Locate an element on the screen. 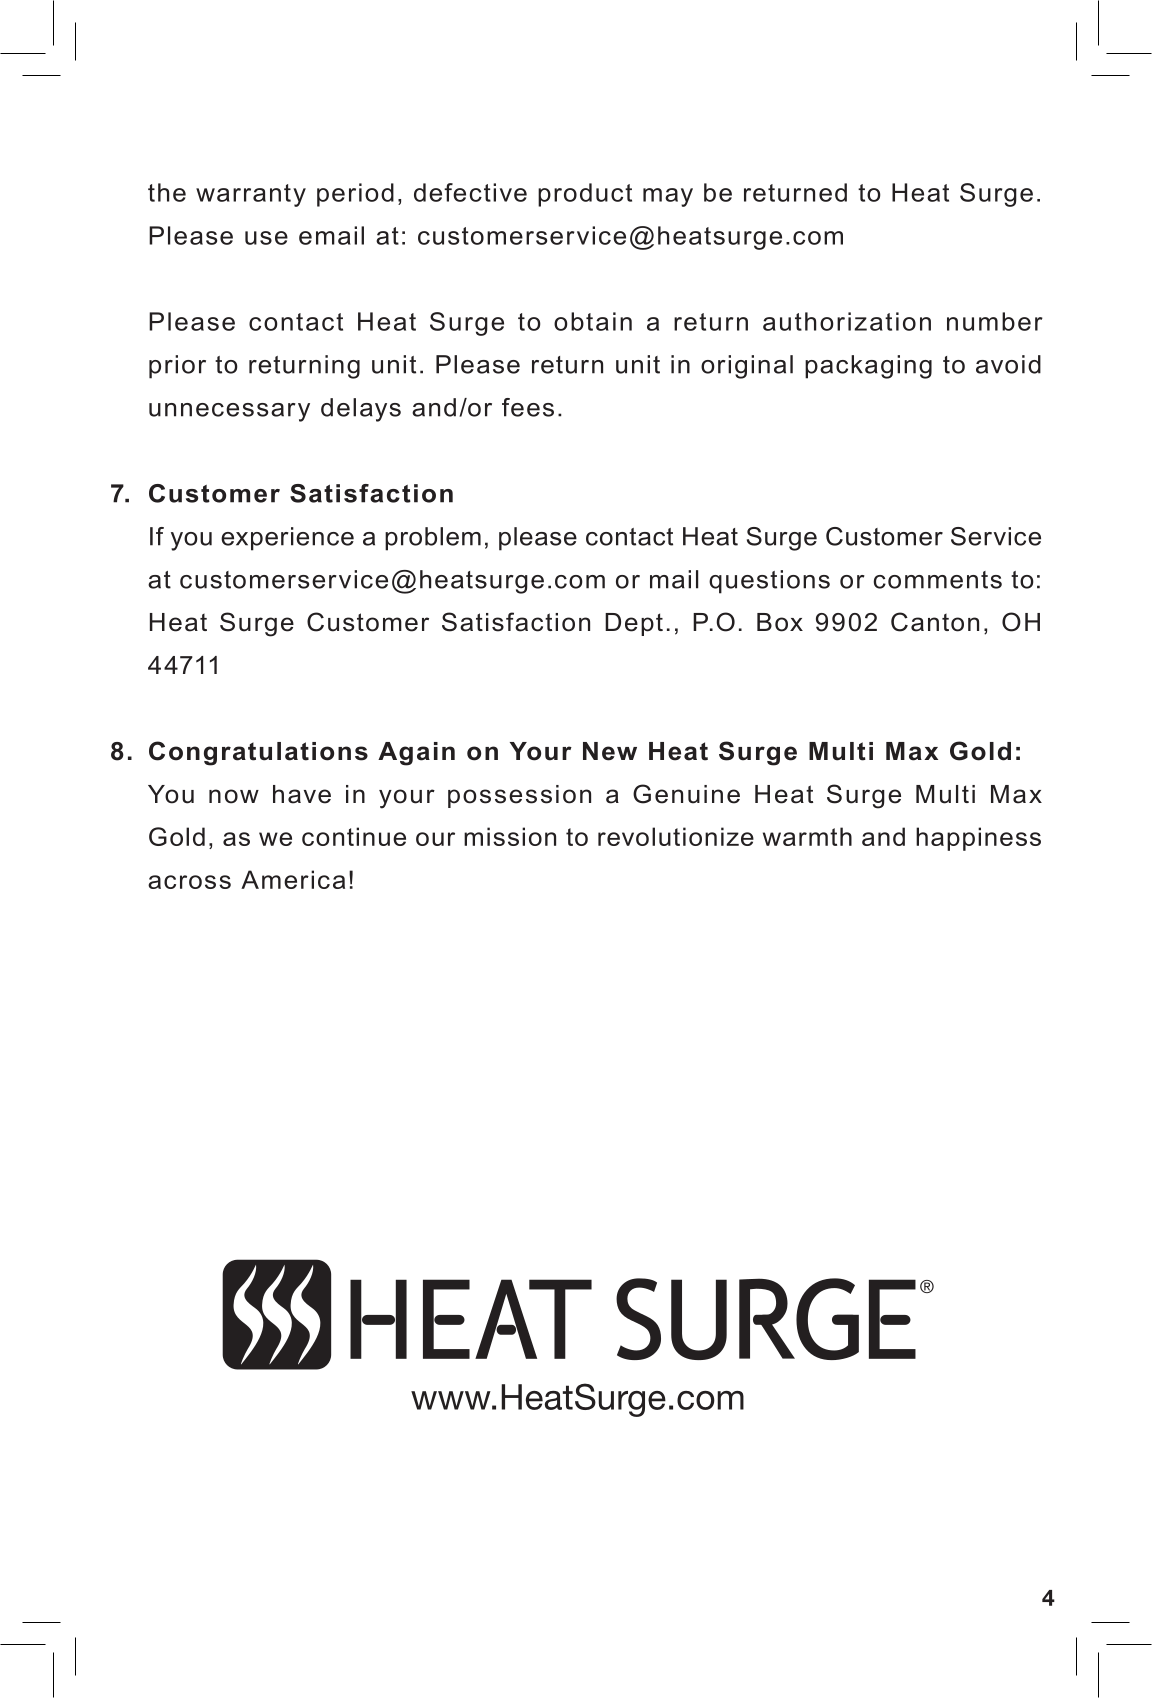 The height and width of the screenshot is (1698, 1152). experience is located at coordinates (287, 539).
